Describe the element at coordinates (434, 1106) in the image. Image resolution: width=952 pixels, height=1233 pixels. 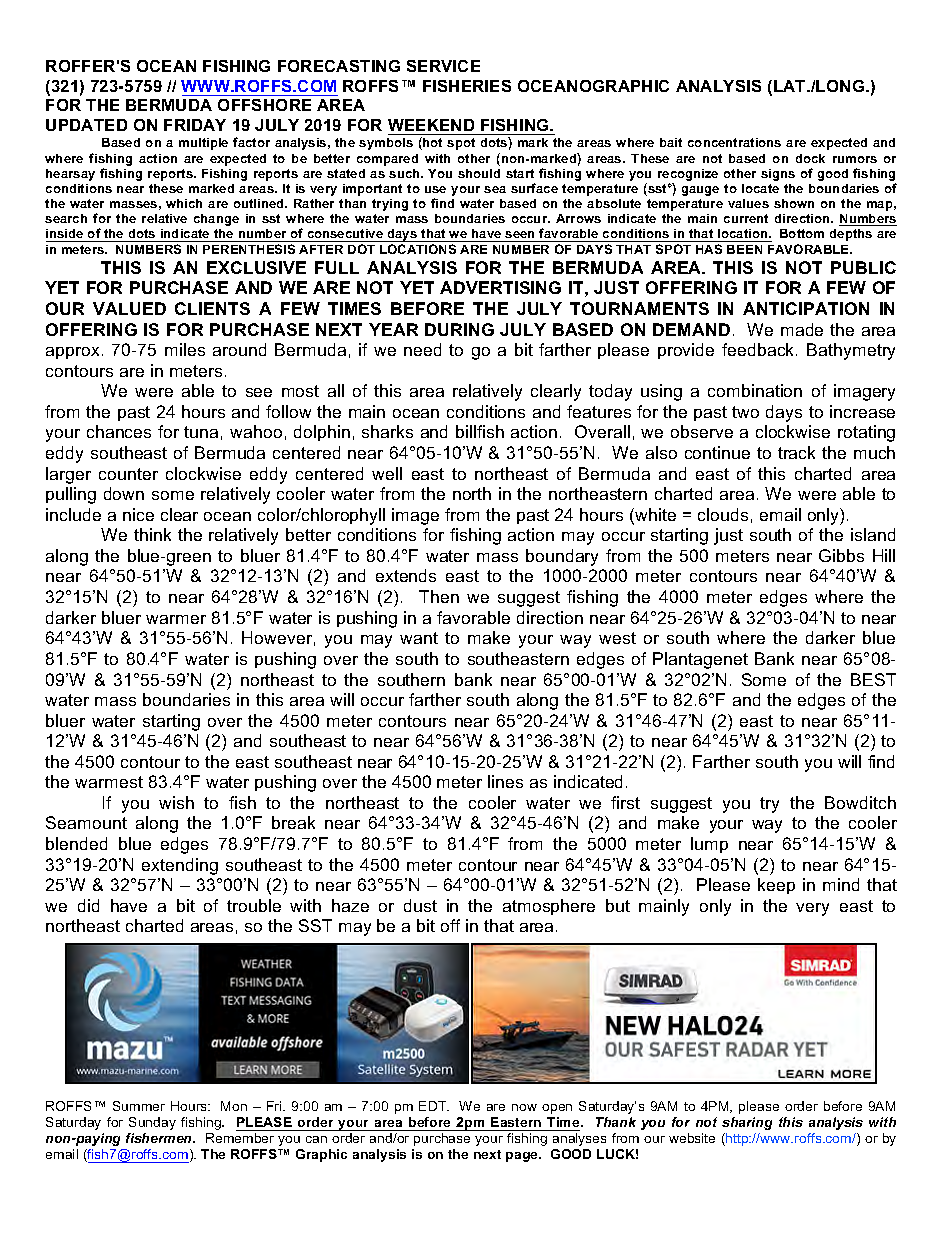
I see `EDT` at that location.
